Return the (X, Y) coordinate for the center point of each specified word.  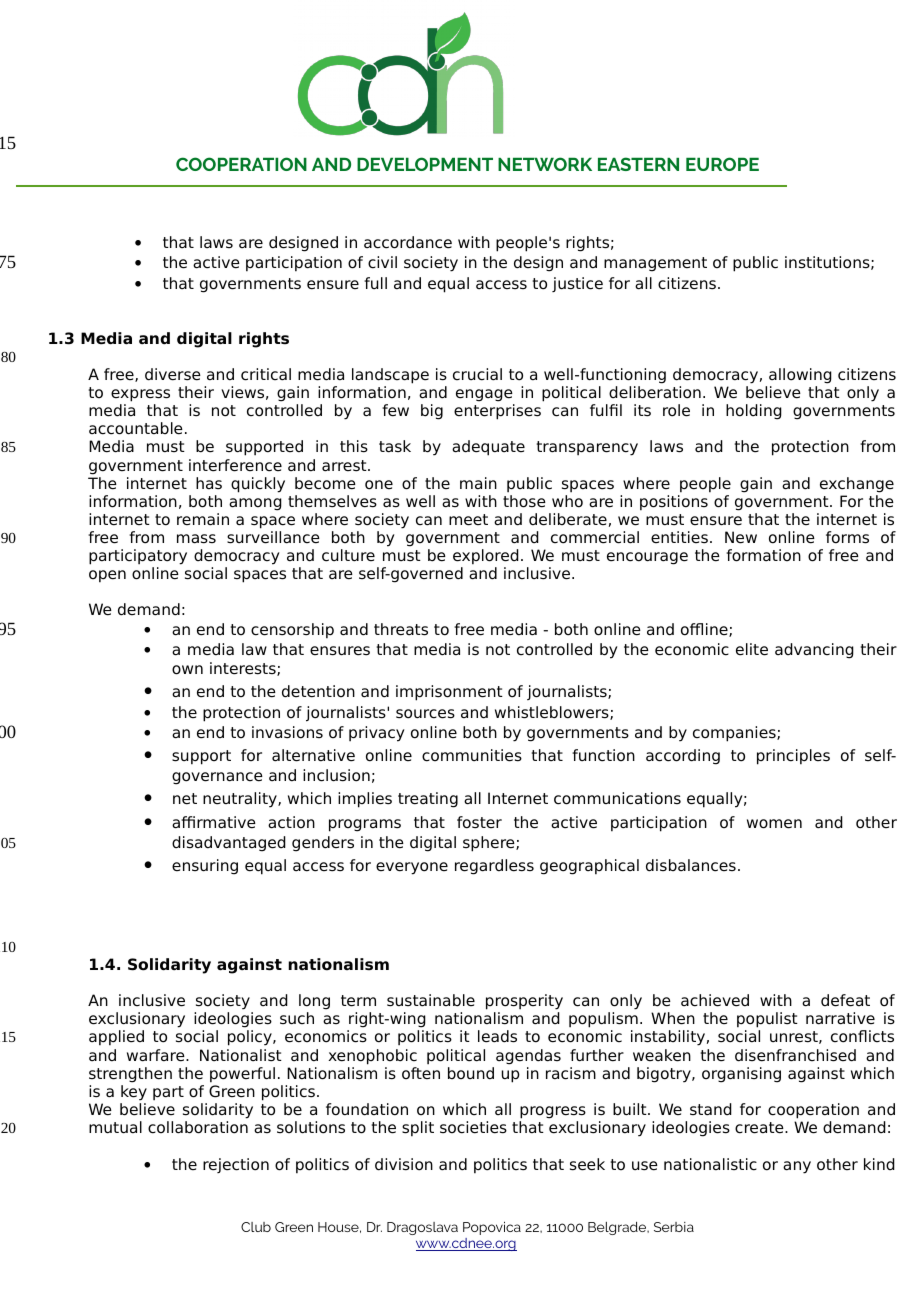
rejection (236, 1165)
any (797, 1167)
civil (382, 262)
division (404, 1164)
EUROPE (722, 164)
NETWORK (545, 164)
